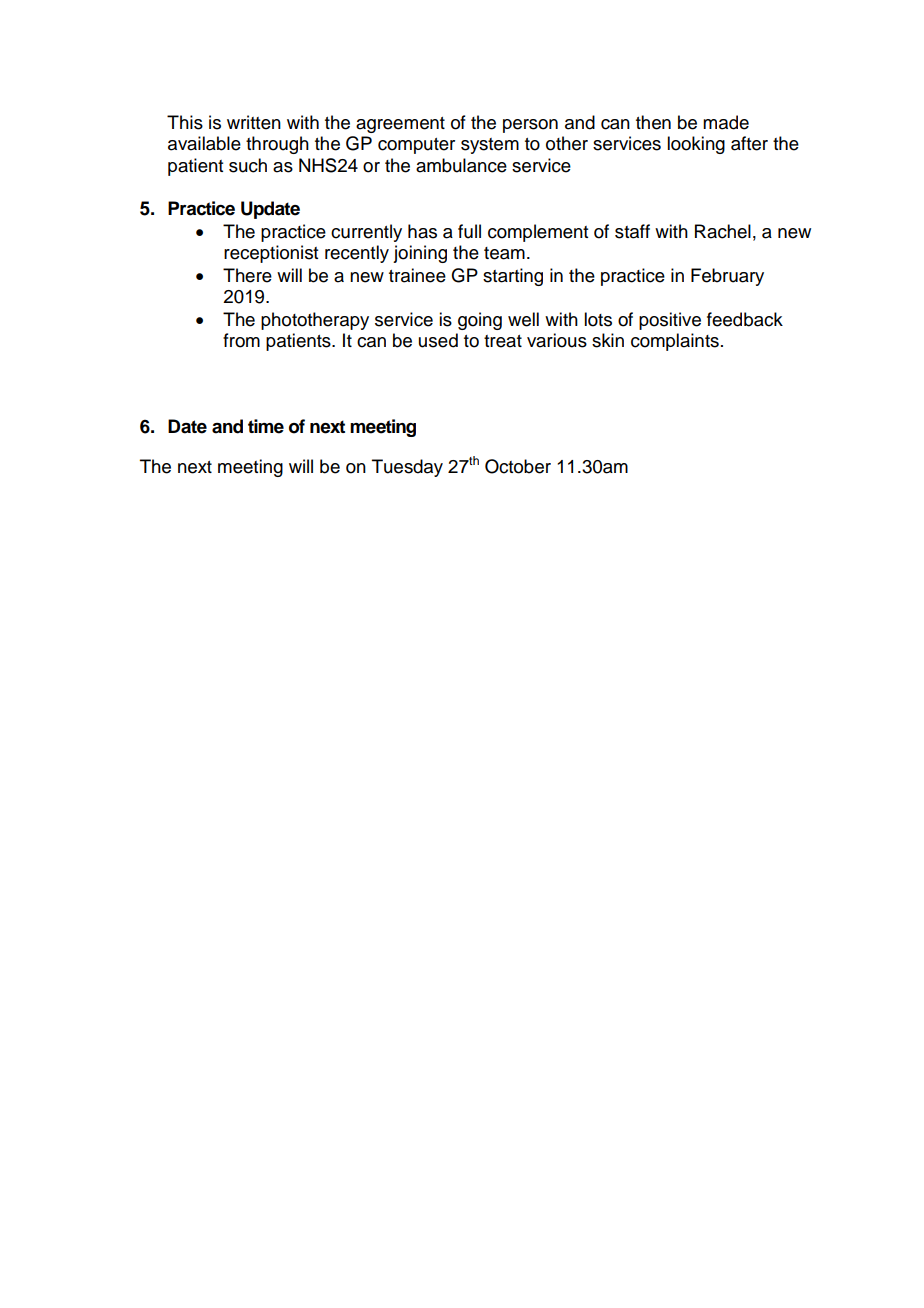 This image has height=1308, width=924. What do you see at coordinates (727, 277) in the image?
I see `February` at bounding box center [727, 277].
